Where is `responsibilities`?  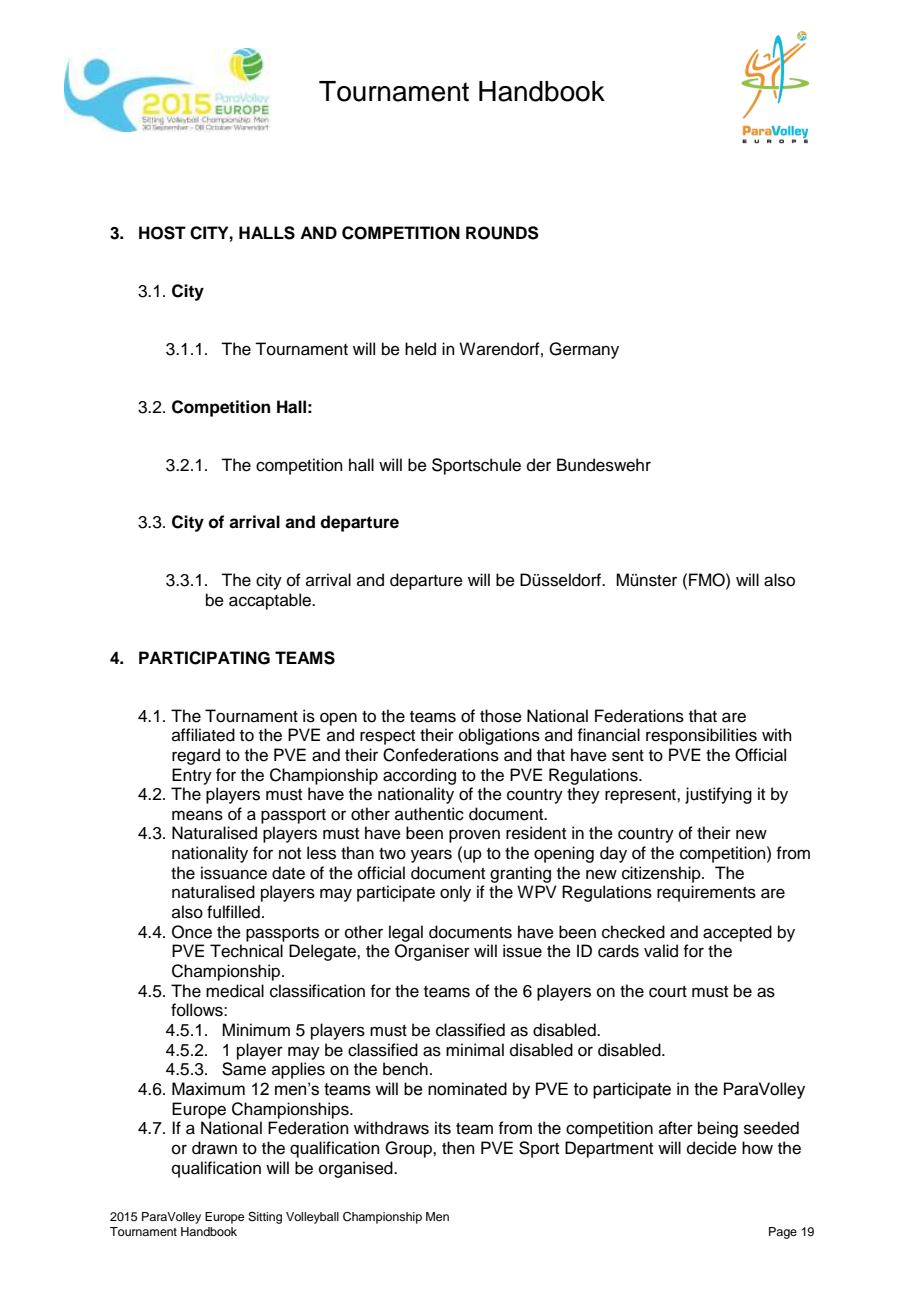 responsibilities is located at coordinates (701, 736).
